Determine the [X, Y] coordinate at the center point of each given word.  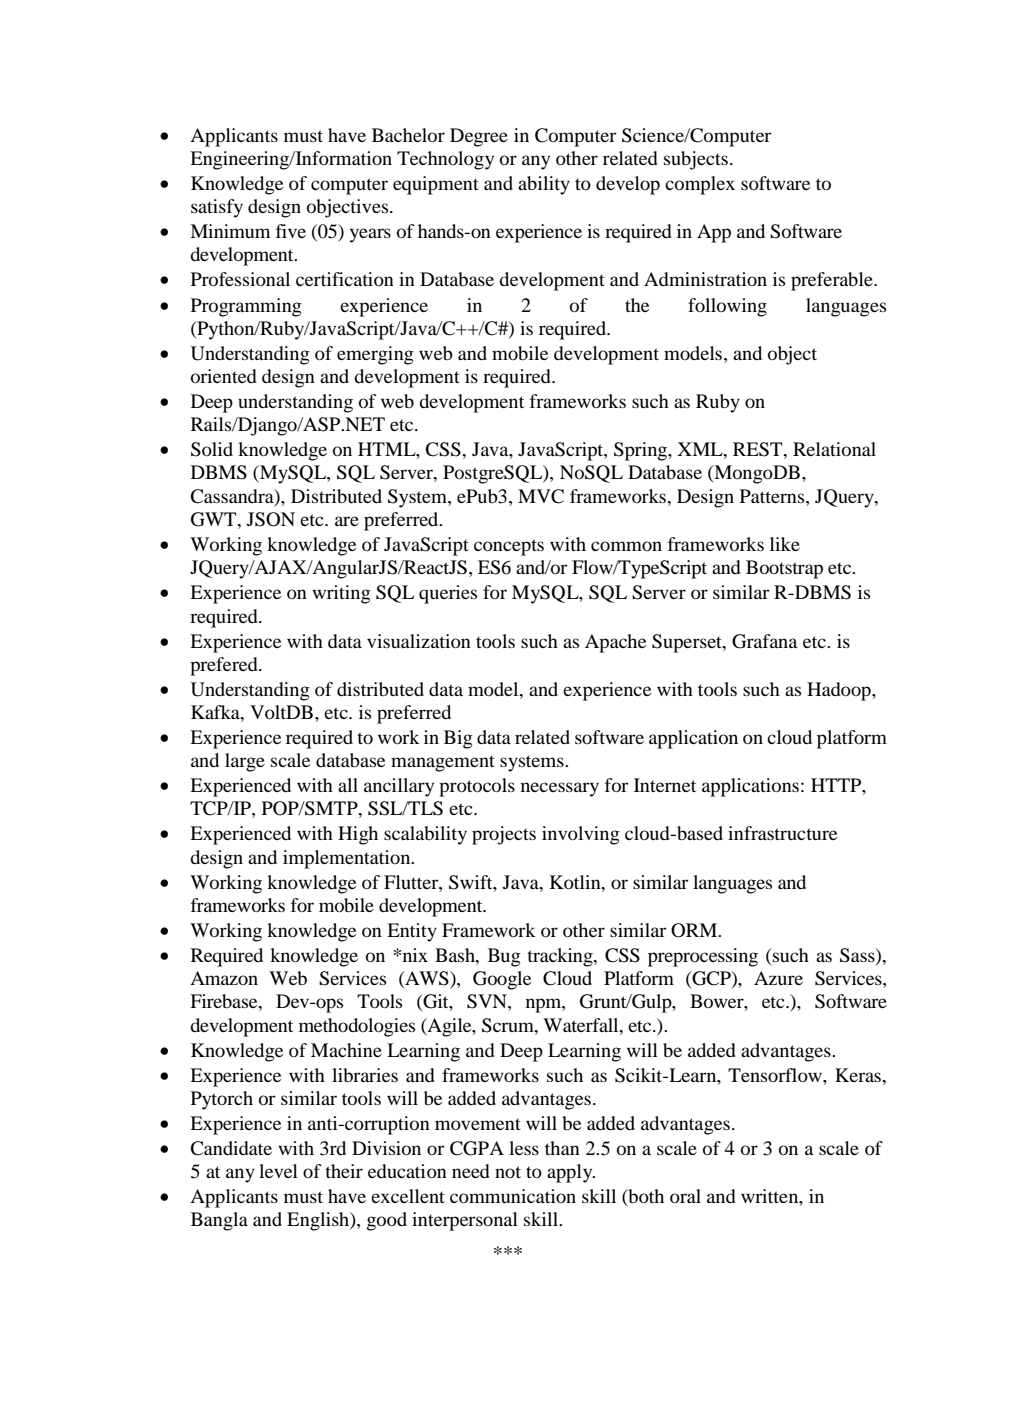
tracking [561, 957]
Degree [479, 137]
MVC [541, 496]
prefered [225, 666]
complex [700, 185]
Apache [615, 643]
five [291, 231]
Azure [778, 978]
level [278, 1171]
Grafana [764, 641]
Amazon [224, 978]
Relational [834, 449]
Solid [212, 449]
